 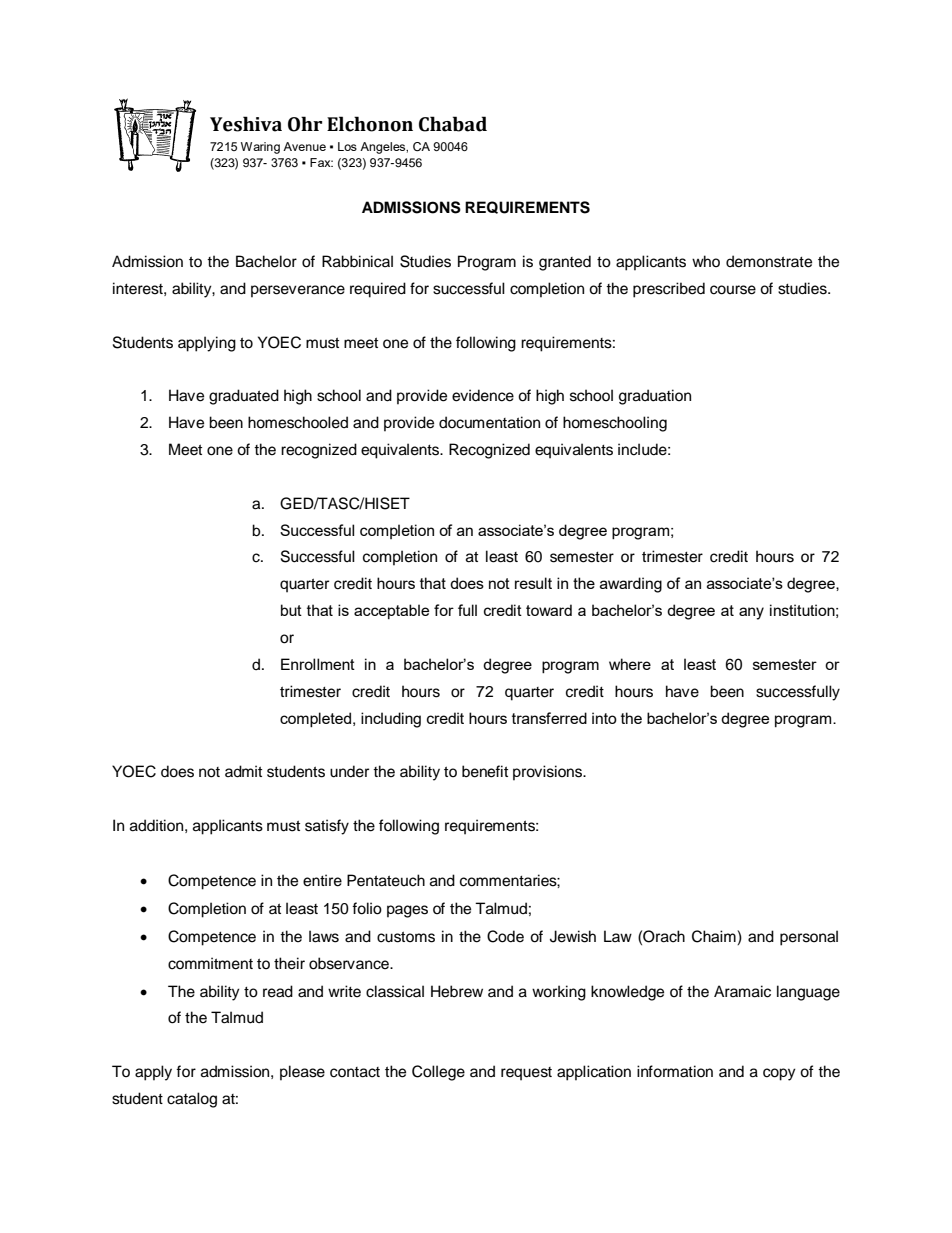 I want to click on any, so click(x=751, y=613).
